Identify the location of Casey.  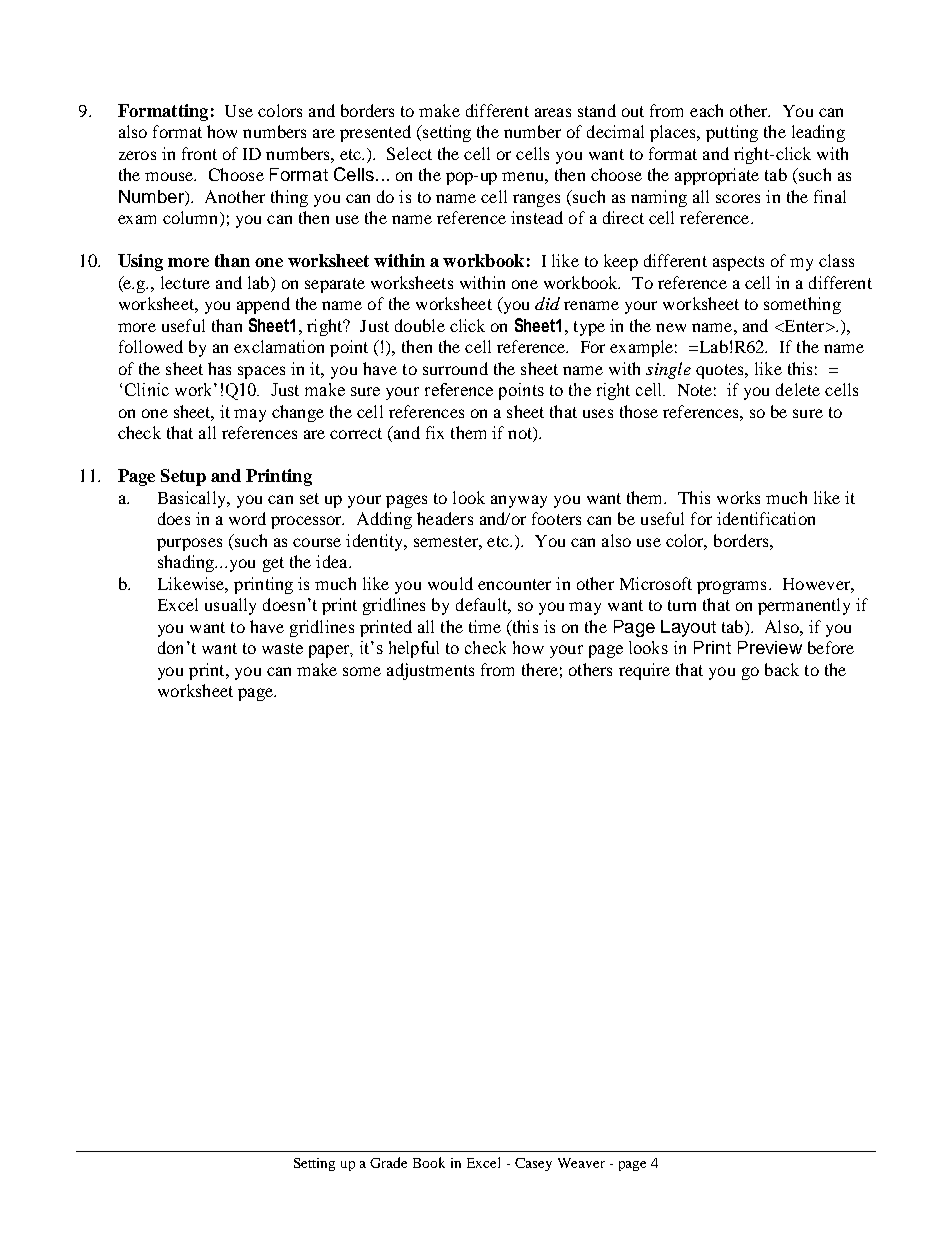
(533, 1164).
